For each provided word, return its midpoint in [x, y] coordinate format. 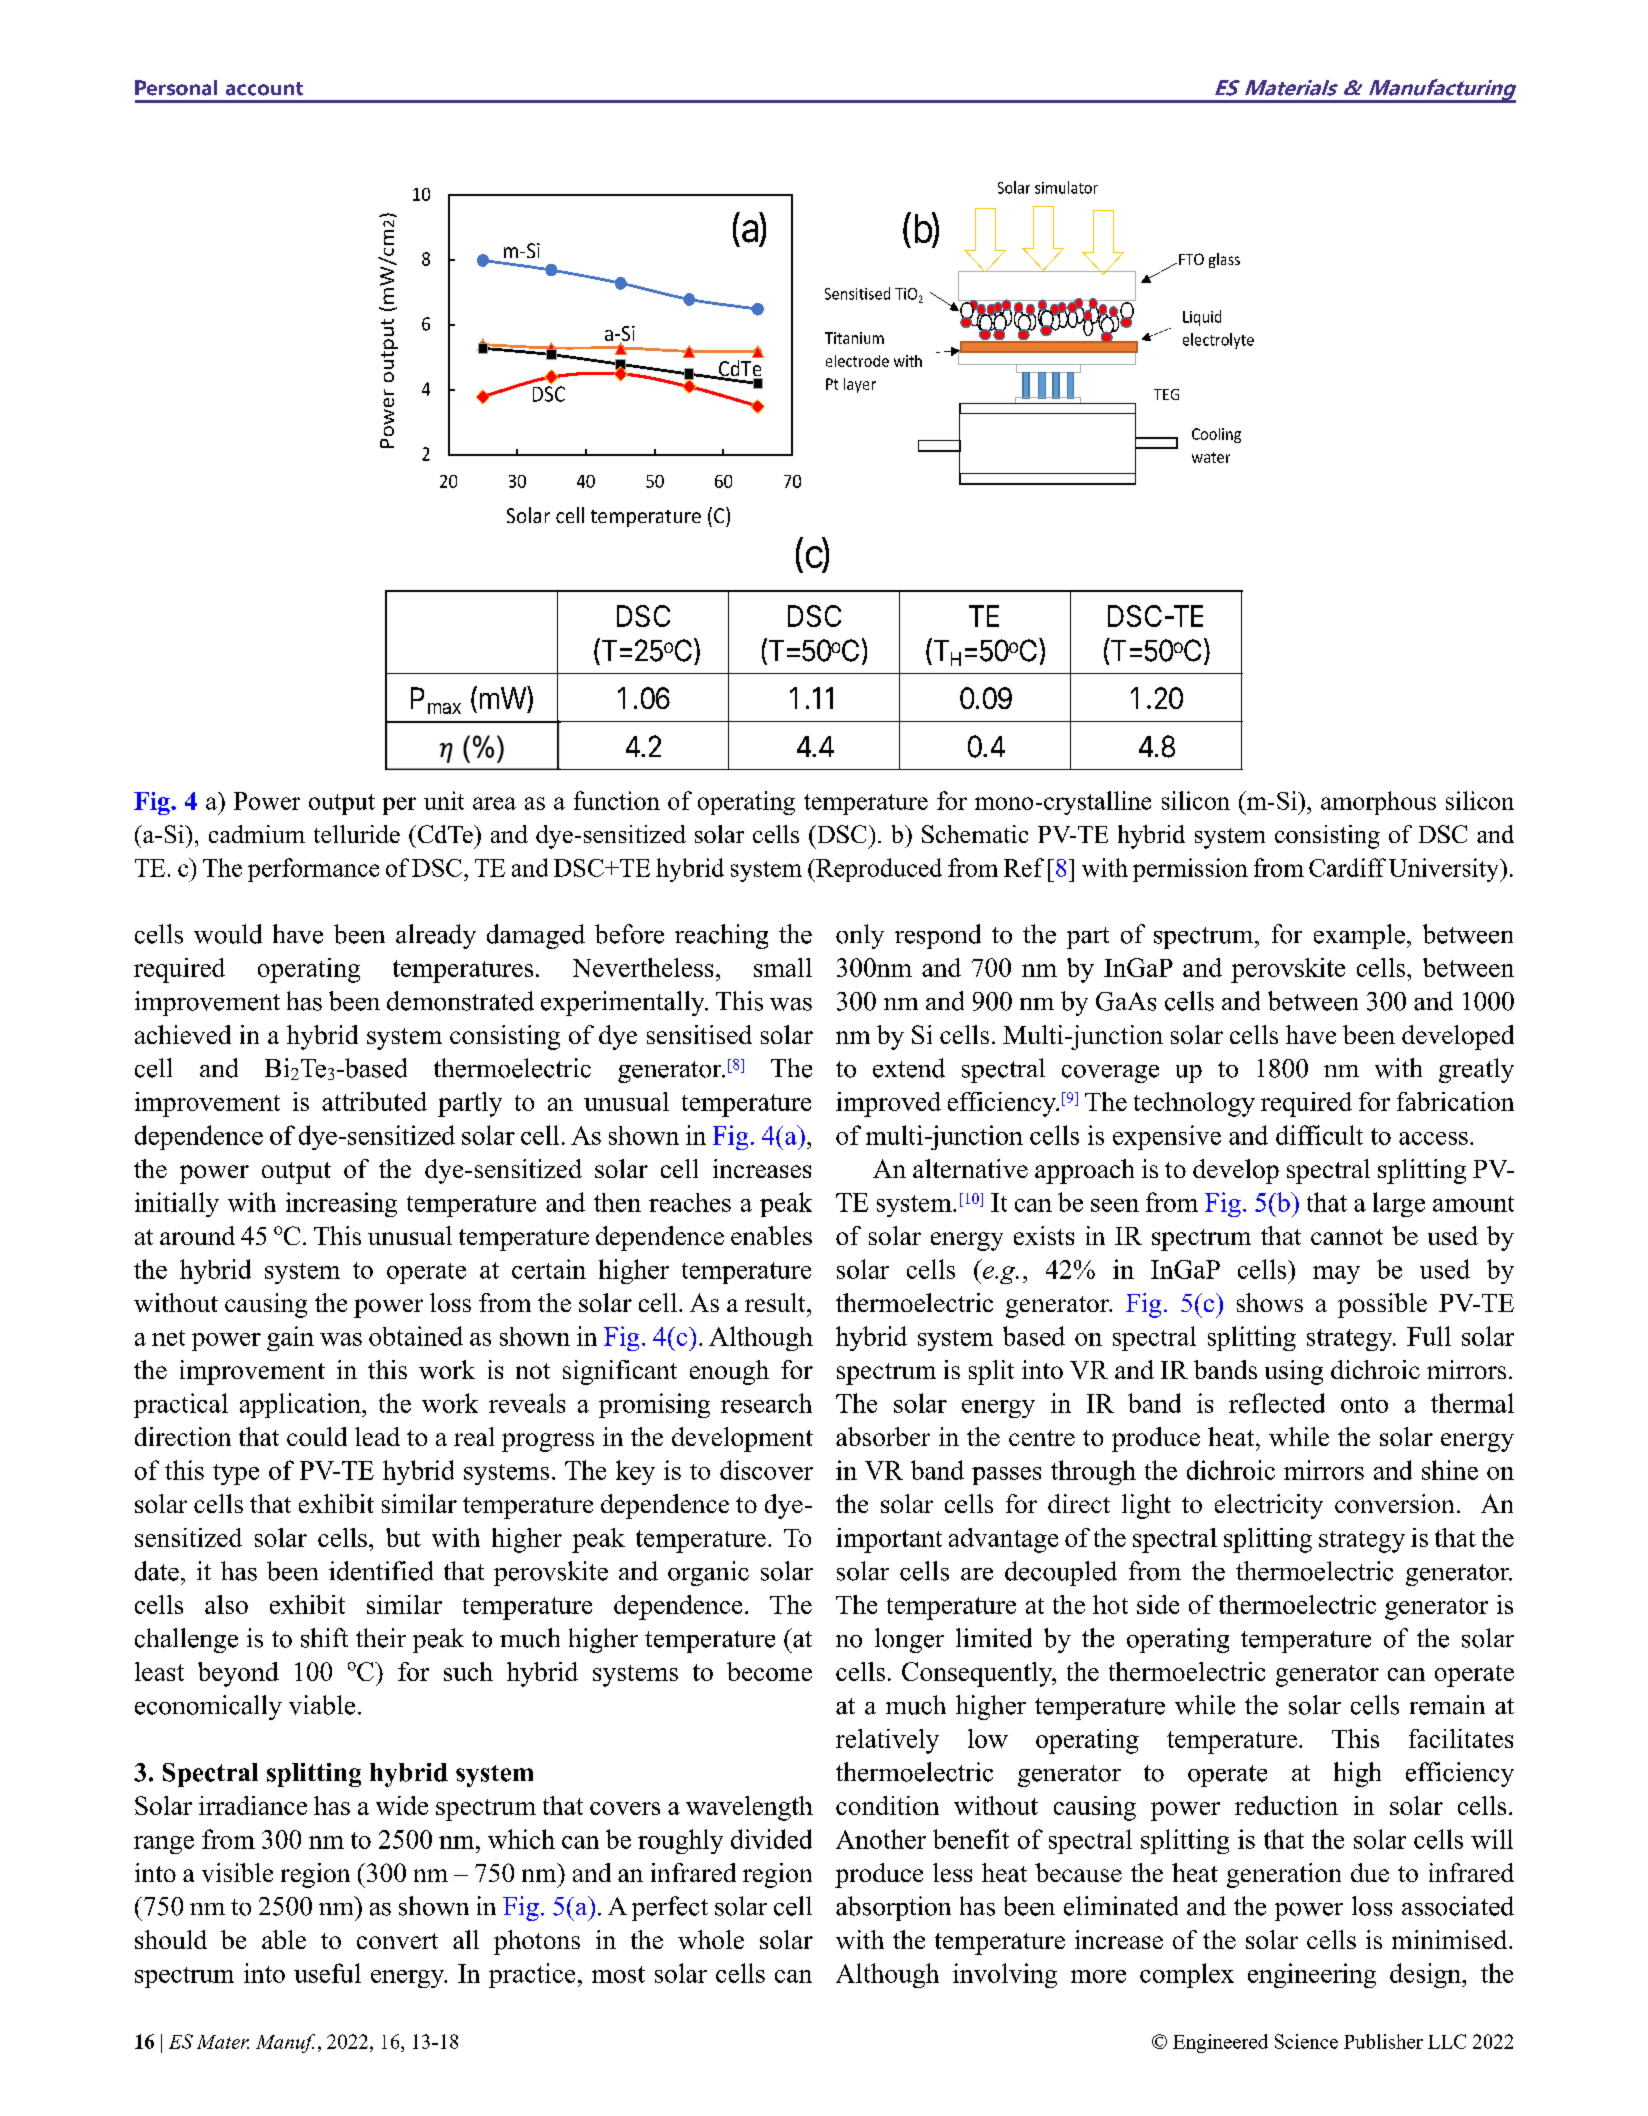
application [301, 1405]
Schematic [975, 834]
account [264, 89]
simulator [1066, 187]
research [766, 1403]
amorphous [1378, 803]
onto [1364, 1405]
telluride [357, 834]
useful [327, 1973]
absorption [893, 1908]
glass [1224, 260]
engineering [1312, 1975]
